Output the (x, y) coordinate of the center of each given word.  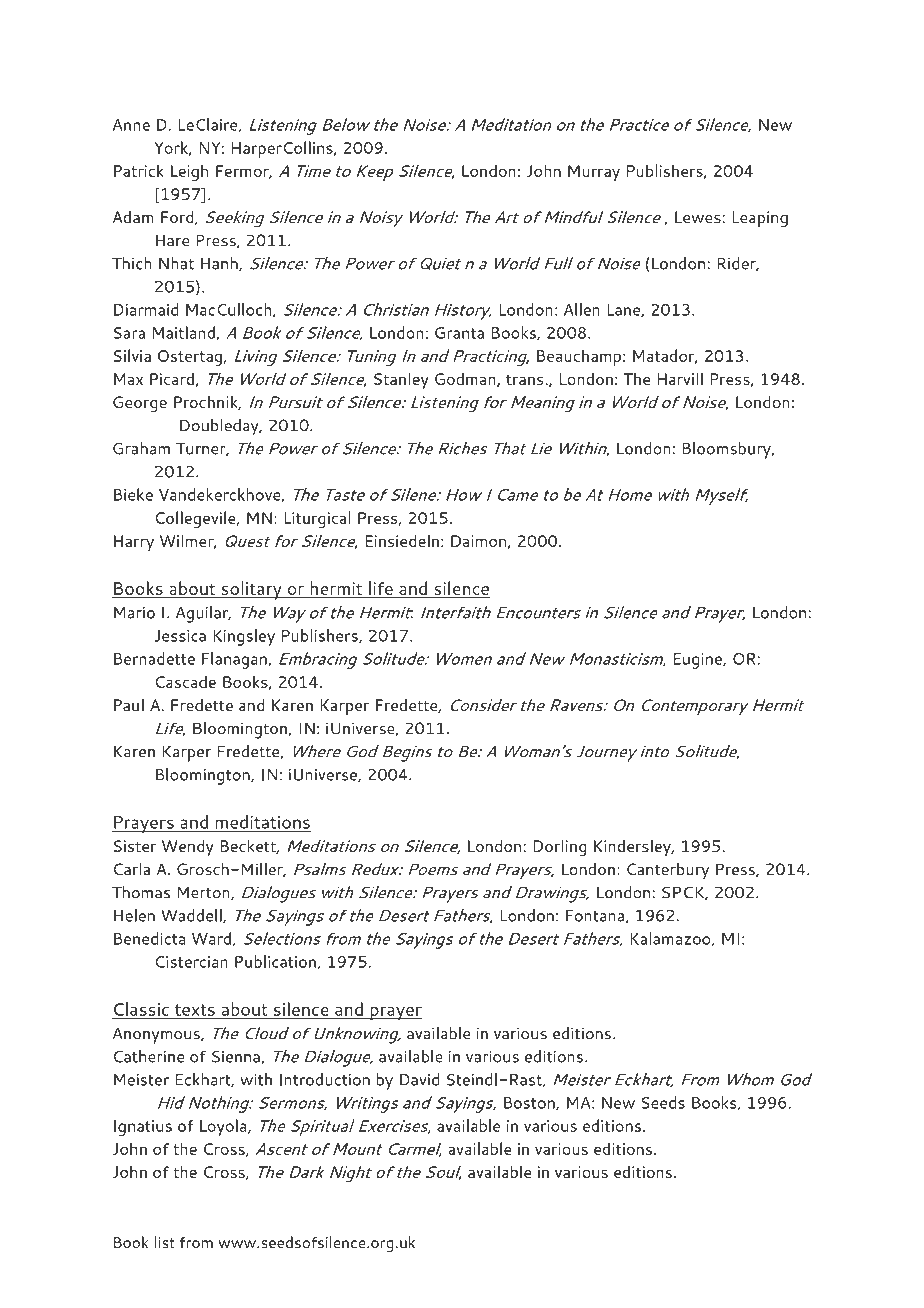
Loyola (224, 1127)
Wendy (188, 848)
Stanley (401, 381)
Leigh (190, 172)
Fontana (595, 916)
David (419, 1079)
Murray (594, 173)
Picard (173, 379)
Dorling (559, 848)
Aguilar (203, 614)
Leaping (760, 219)
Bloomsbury (727, 450)
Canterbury (668, 871)
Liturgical (317, 519)
